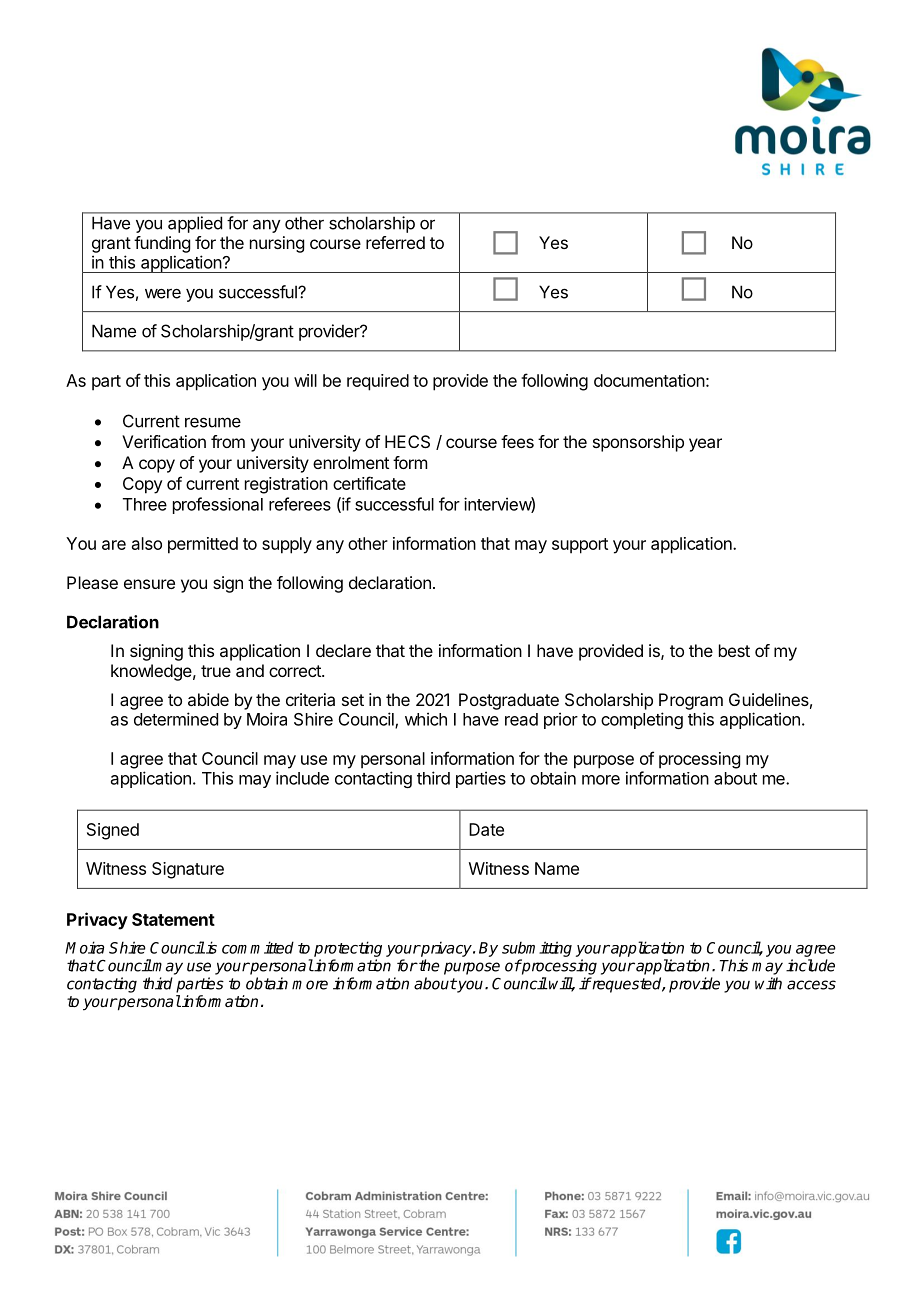 The height and width of the screenshot is (1308, 924). Describe the element at coordinates (705, 445) in the screenshot. I see `year` at that location.
